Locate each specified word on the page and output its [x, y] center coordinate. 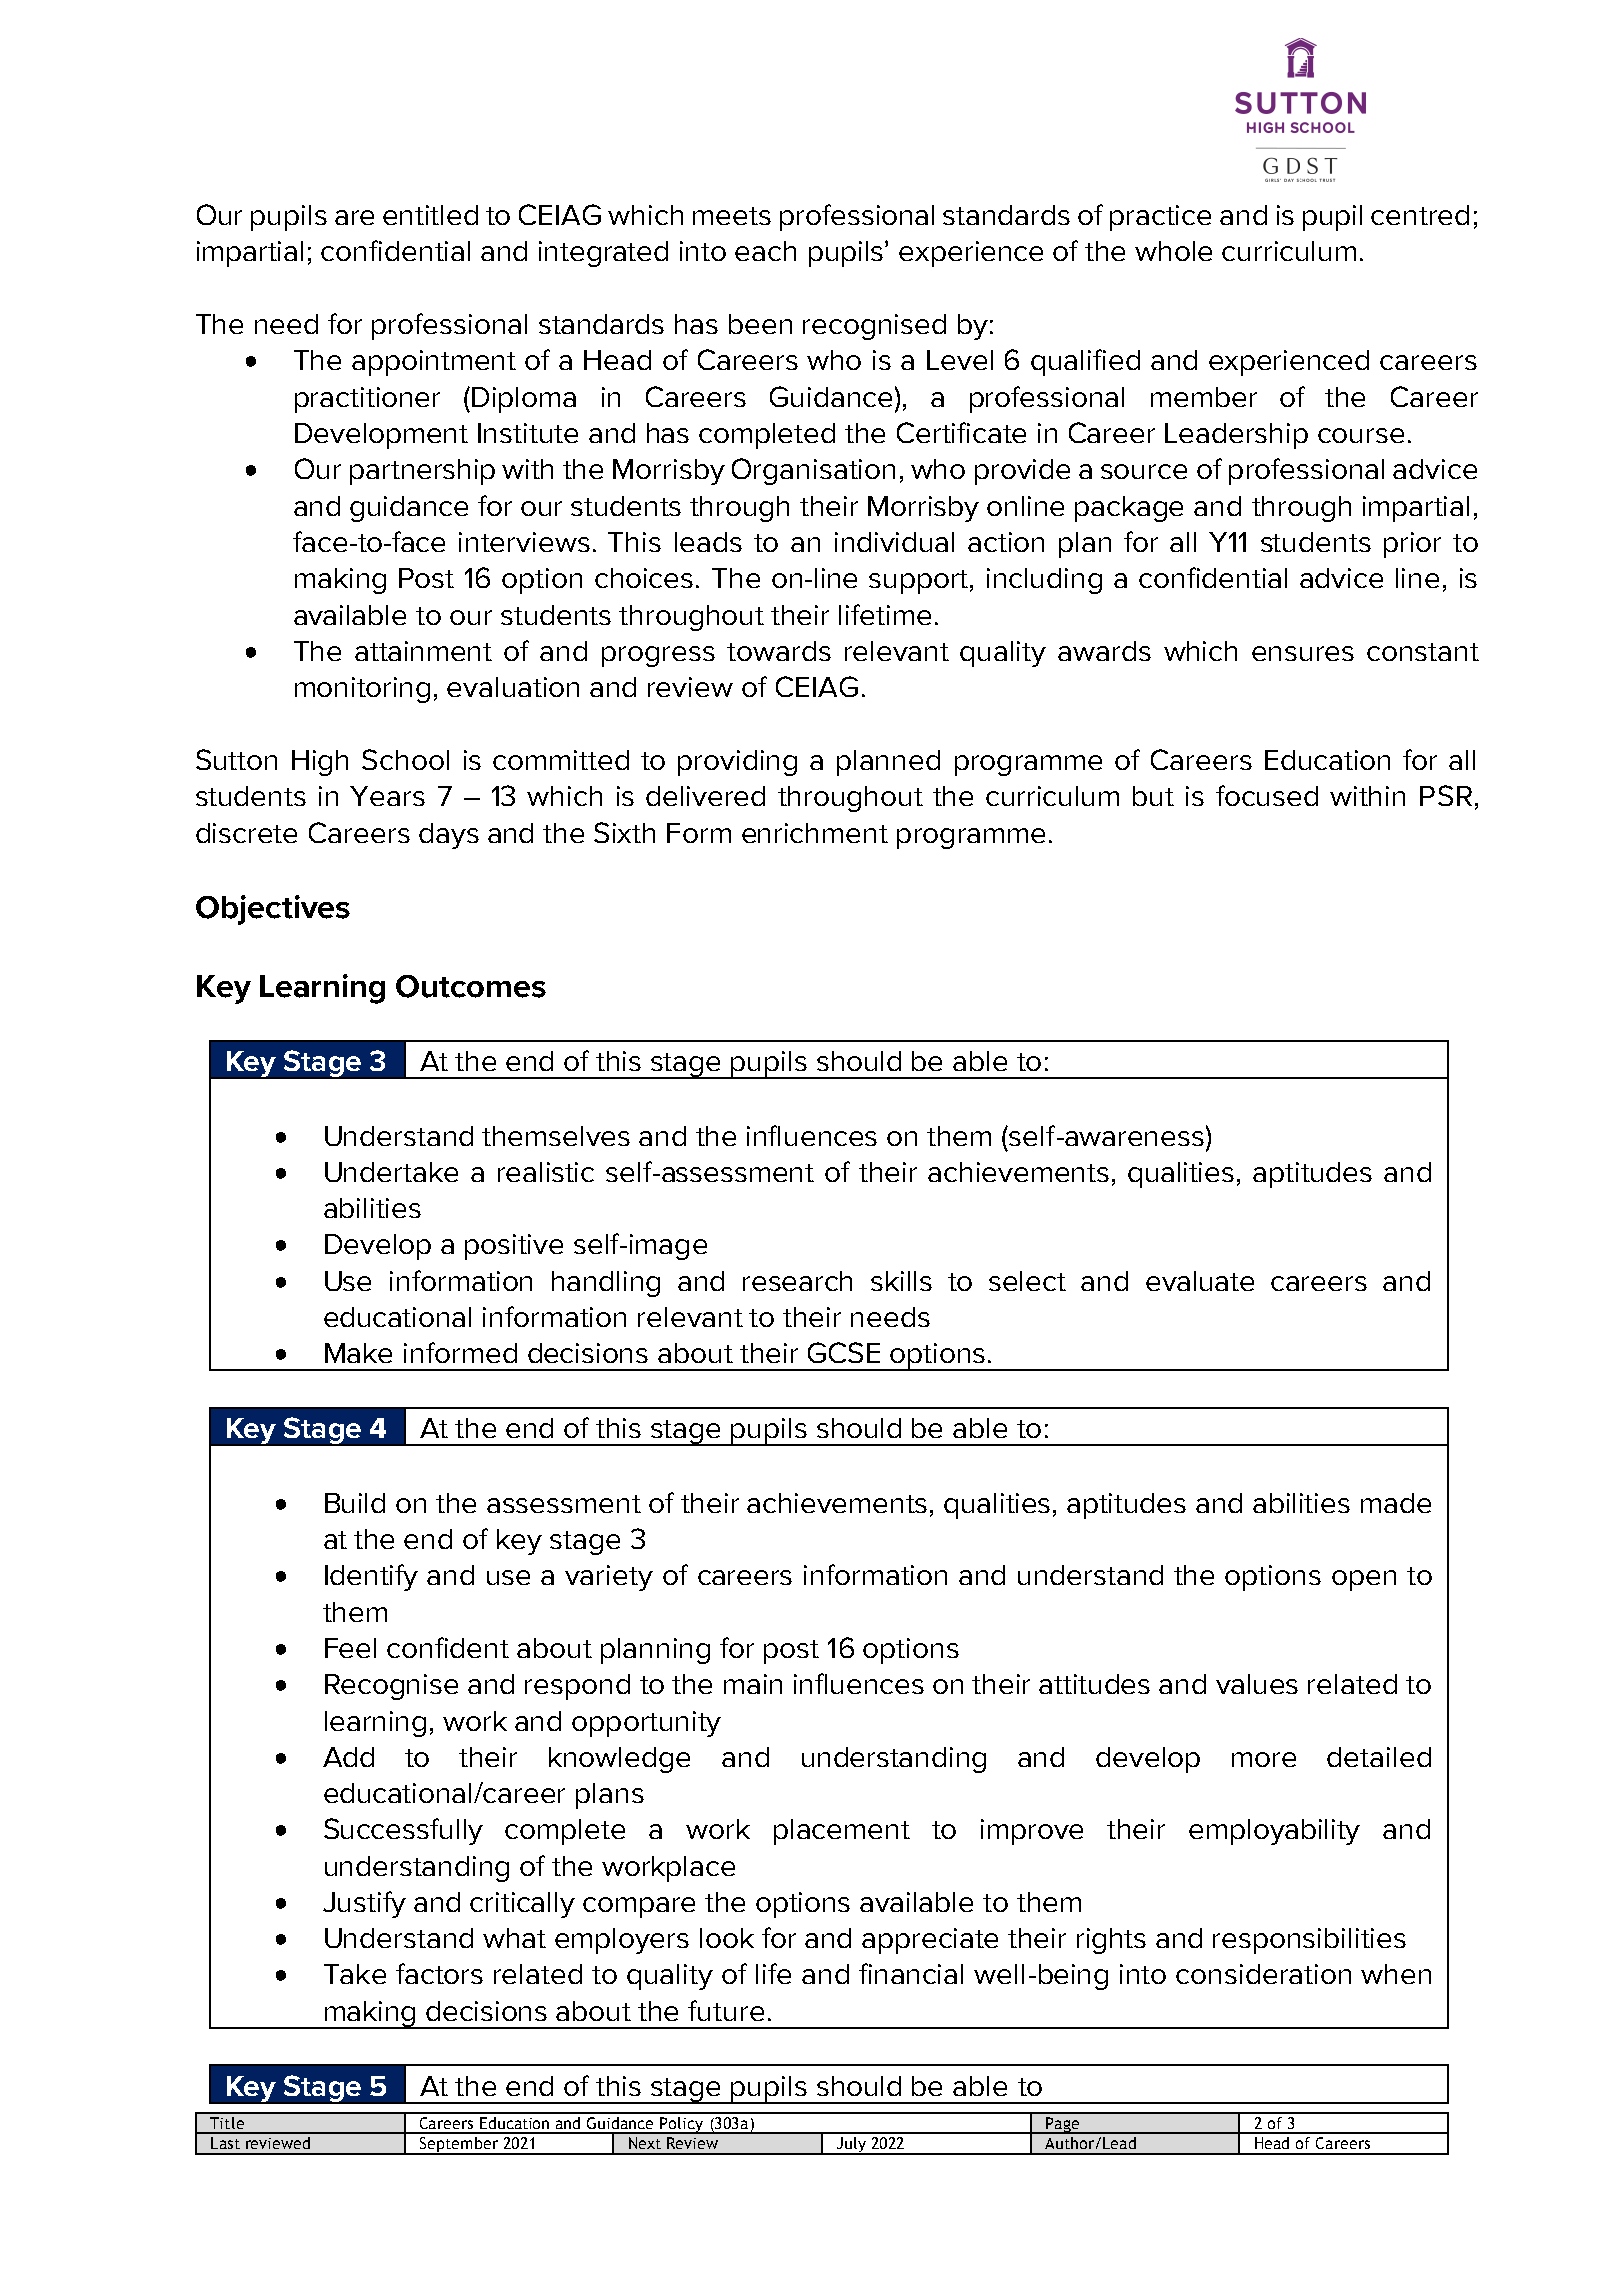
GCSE [844, 1352]
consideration [1263, 1974]
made [1396, 1503]
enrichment [815, 833]
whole [1173, 251]
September [458, 2146]
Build [355, 1503]
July [851, 2146]
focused [1267, 795]
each [765, 251]
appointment [434, 363]
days [449, 836]
